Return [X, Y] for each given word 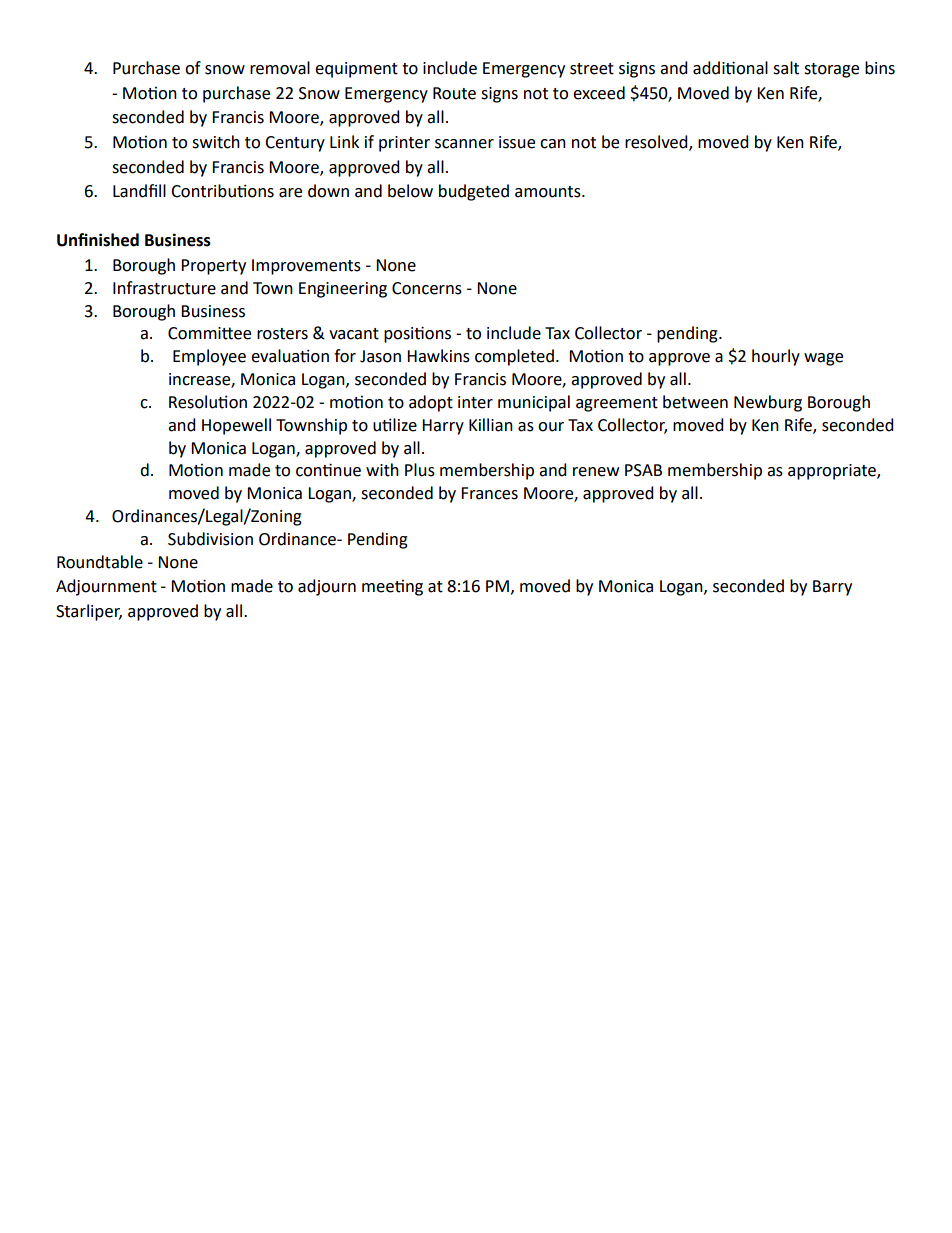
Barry [832, 588]
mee [379, 588]
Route [454, 93]
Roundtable [100, 562]
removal [280, 68]
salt [786, 68]
